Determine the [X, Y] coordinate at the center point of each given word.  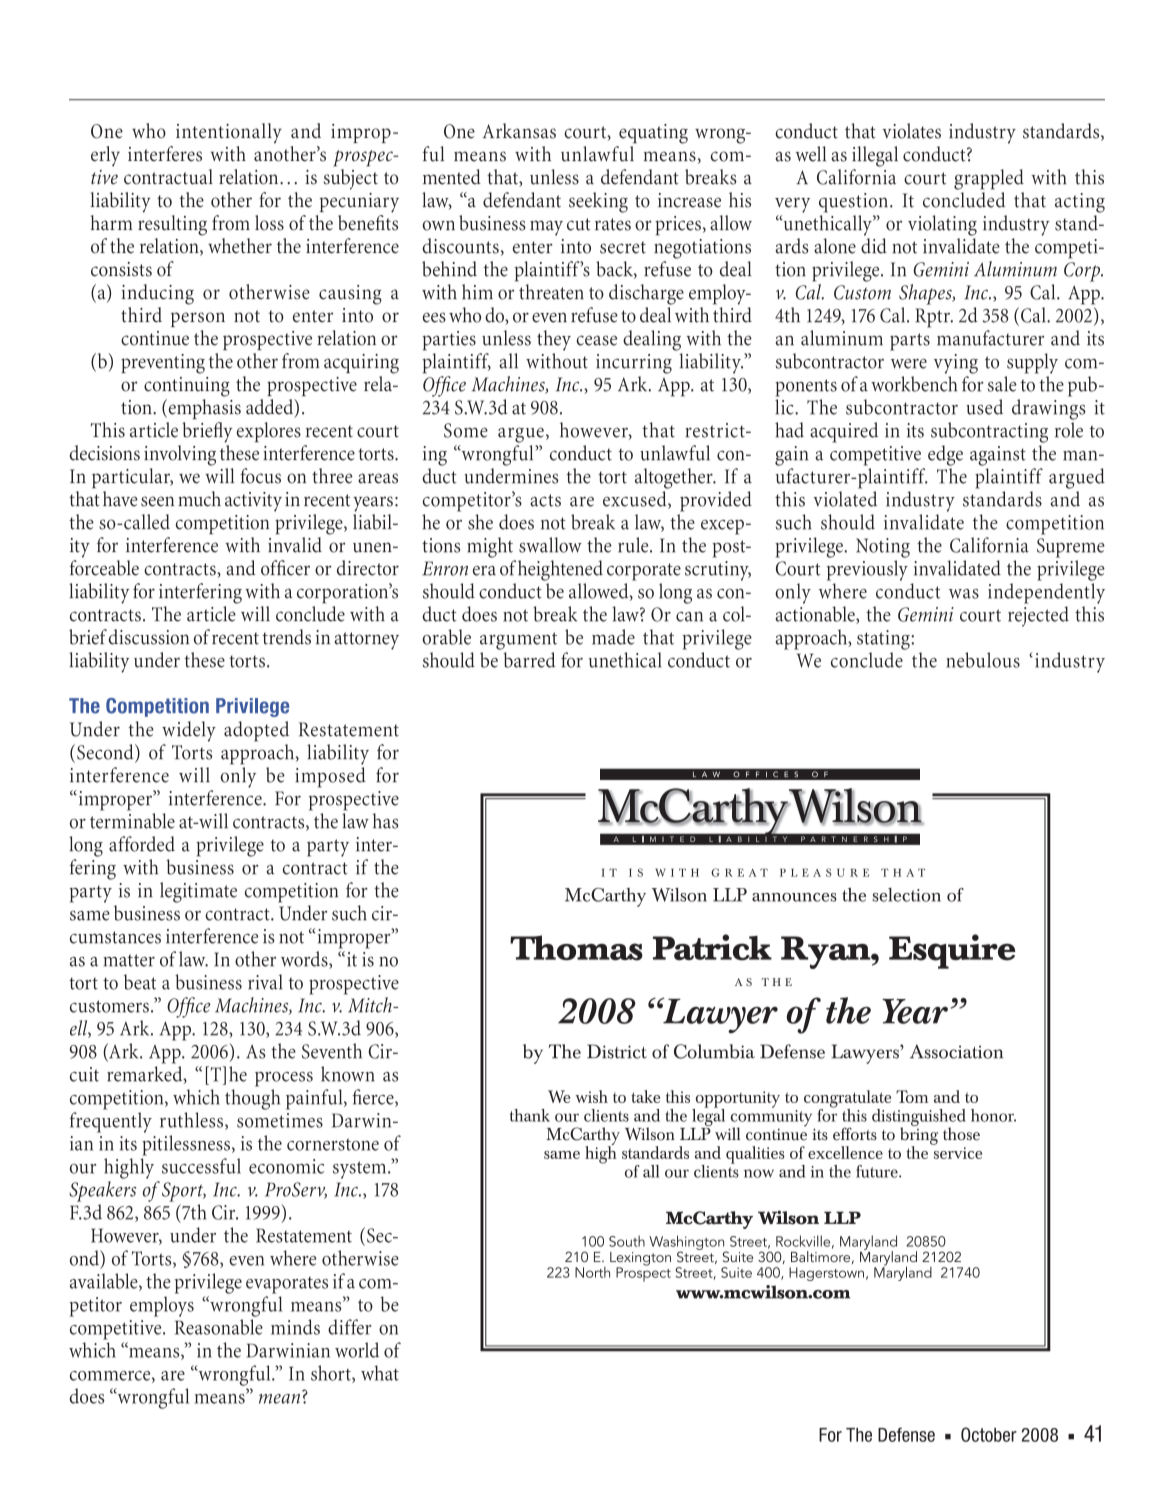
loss [269, 223]
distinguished [919, 1119]
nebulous [983, 660]
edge [945, 455]
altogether [675, 478]
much [199, 499]
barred [529, 660]
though [252, 1099]
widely [189, 731]
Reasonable [219, 1327]
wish [592, 1096]
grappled [989, 179]
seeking [598, 202]
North [592, 1272]
